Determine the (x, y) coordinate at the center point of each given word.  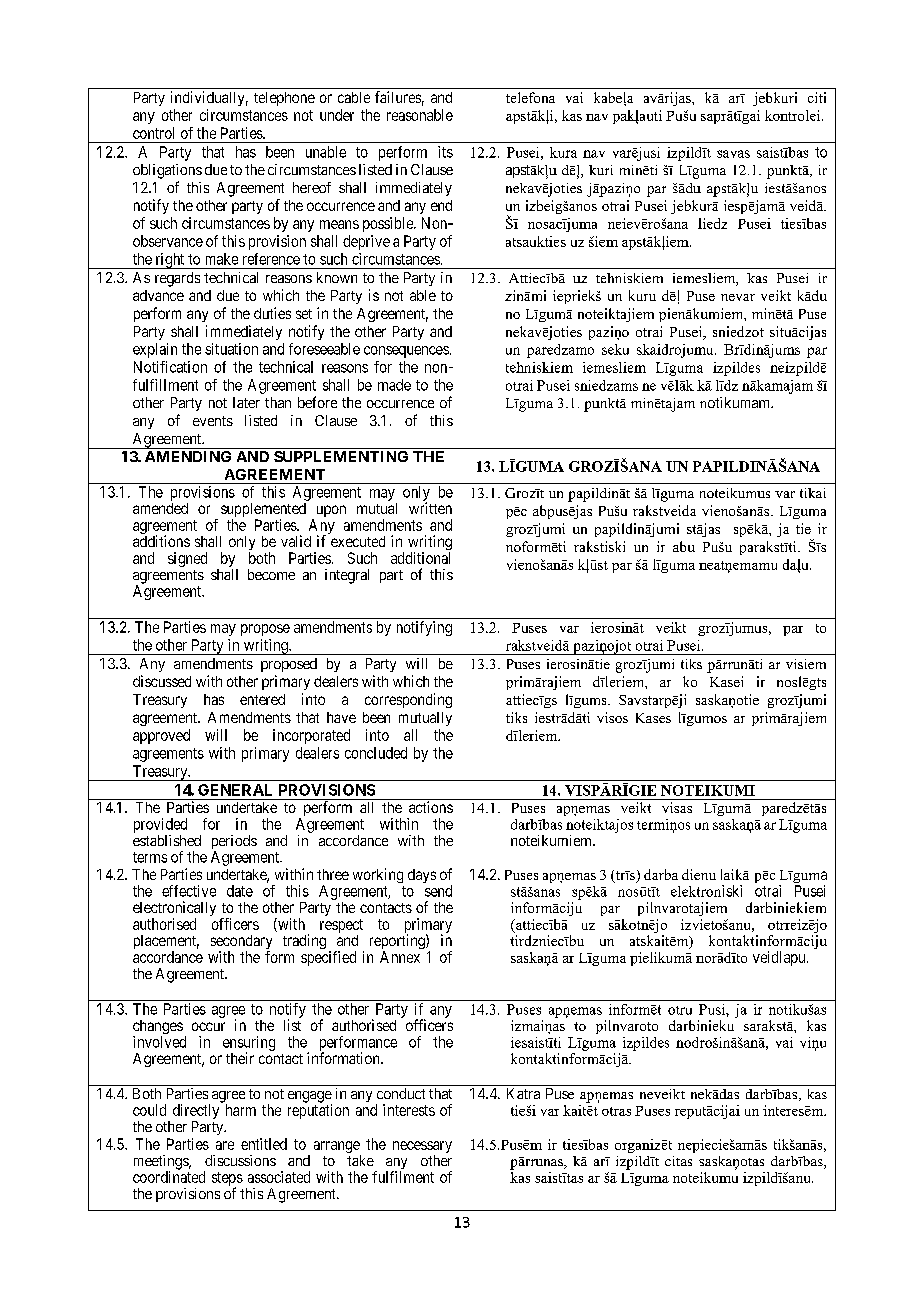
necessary (422, 1148)
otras (616, 1111)
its (445, 152)
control (153, 133)
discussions (240, 1160)
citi (817, 97)
